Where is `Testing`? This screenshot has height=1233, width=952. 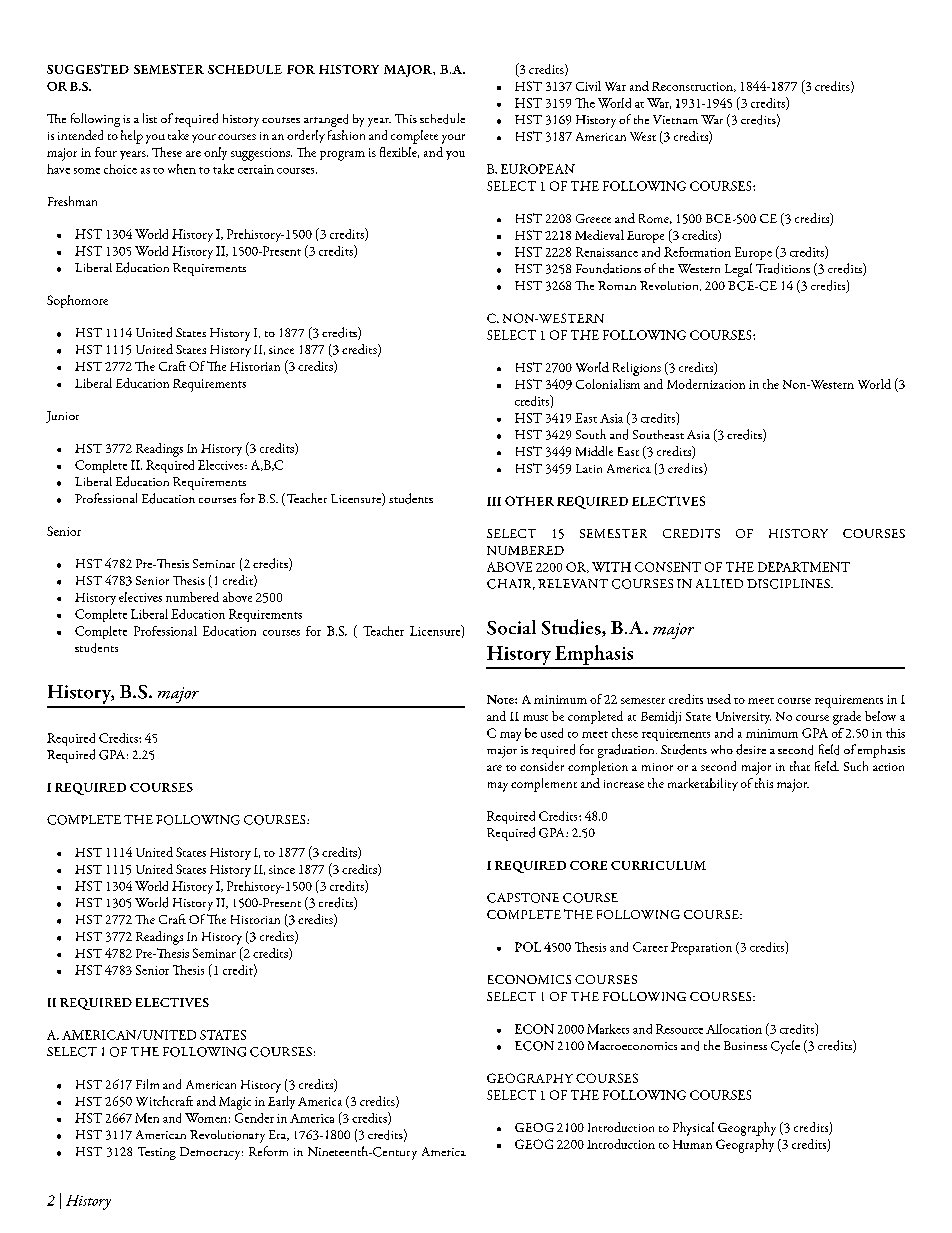
Testing is located at coordinates (157, 1153).
